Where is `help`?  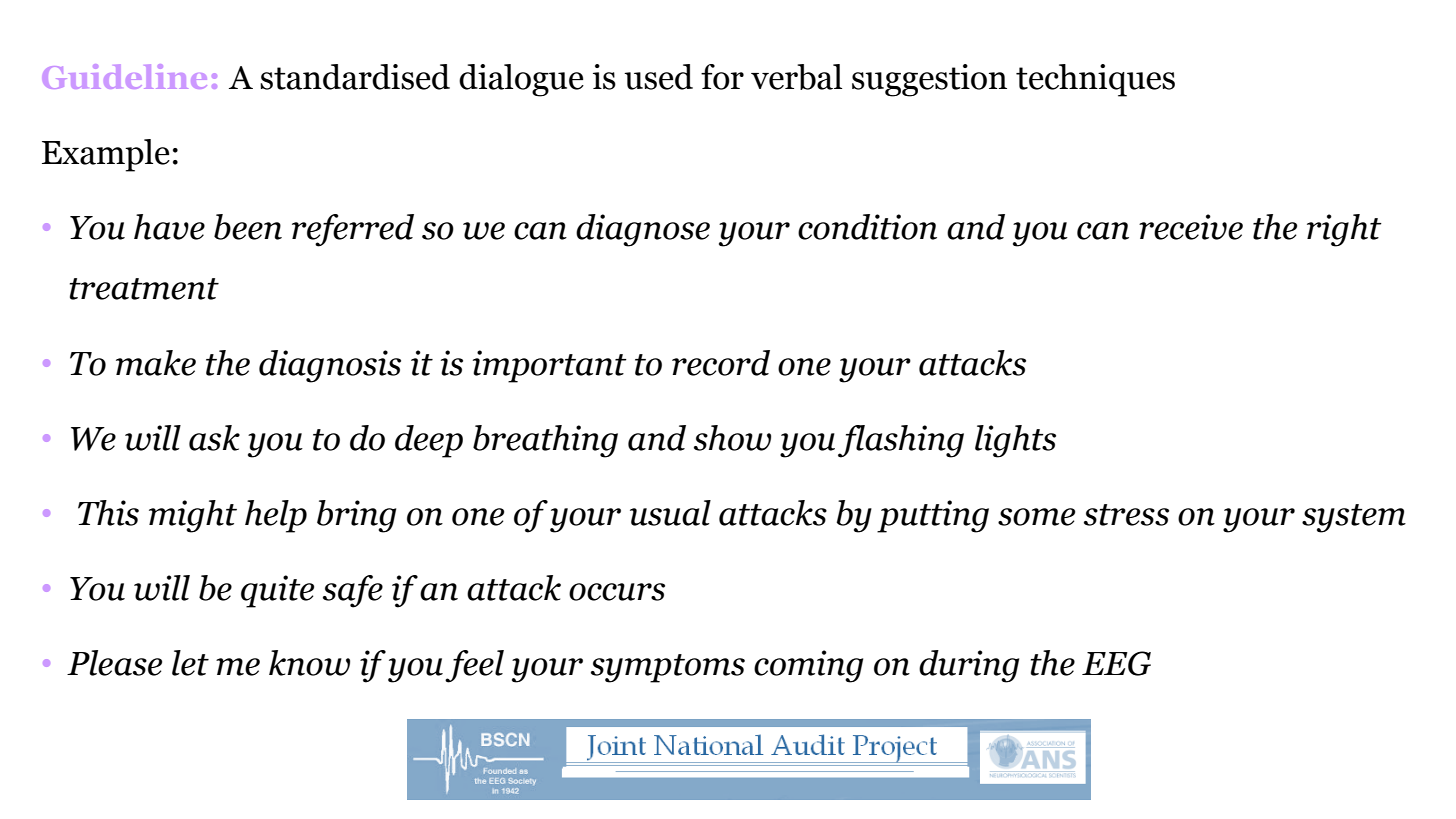
help is located at coordinates (276, 516).
